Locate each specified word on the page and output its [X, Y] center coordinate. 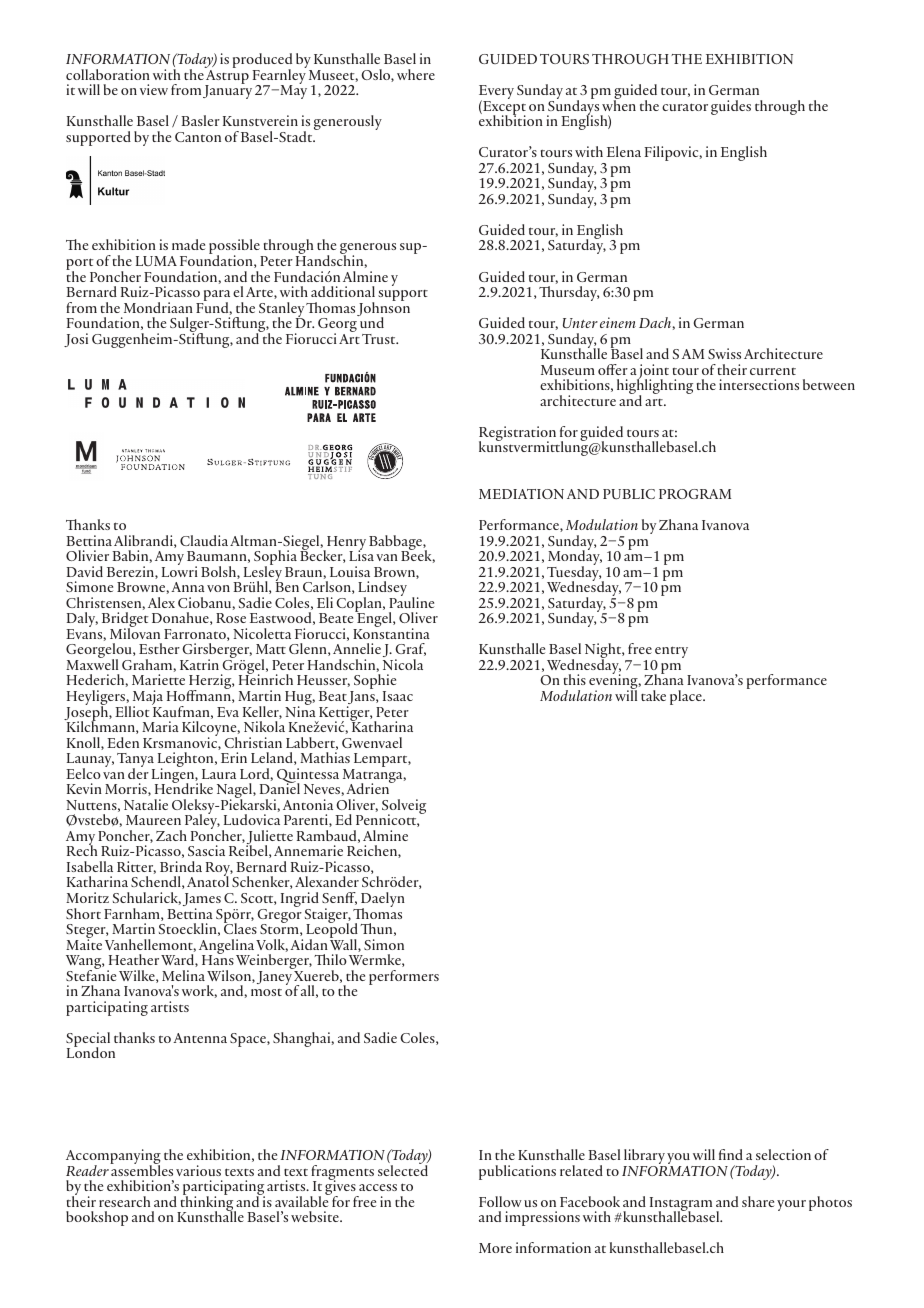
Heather [134, 959]
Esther [159, 648]
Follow [500, 1201]
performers [404, 977]
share [758, 1201]
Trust [380, 339]
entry [670, 653]
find [731, 1154]
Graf [410, 649]
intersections [759, 384]
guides [731, 107]
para [215, 297]
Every [496, 93]
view [154, 89]
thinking [207, 1204]
